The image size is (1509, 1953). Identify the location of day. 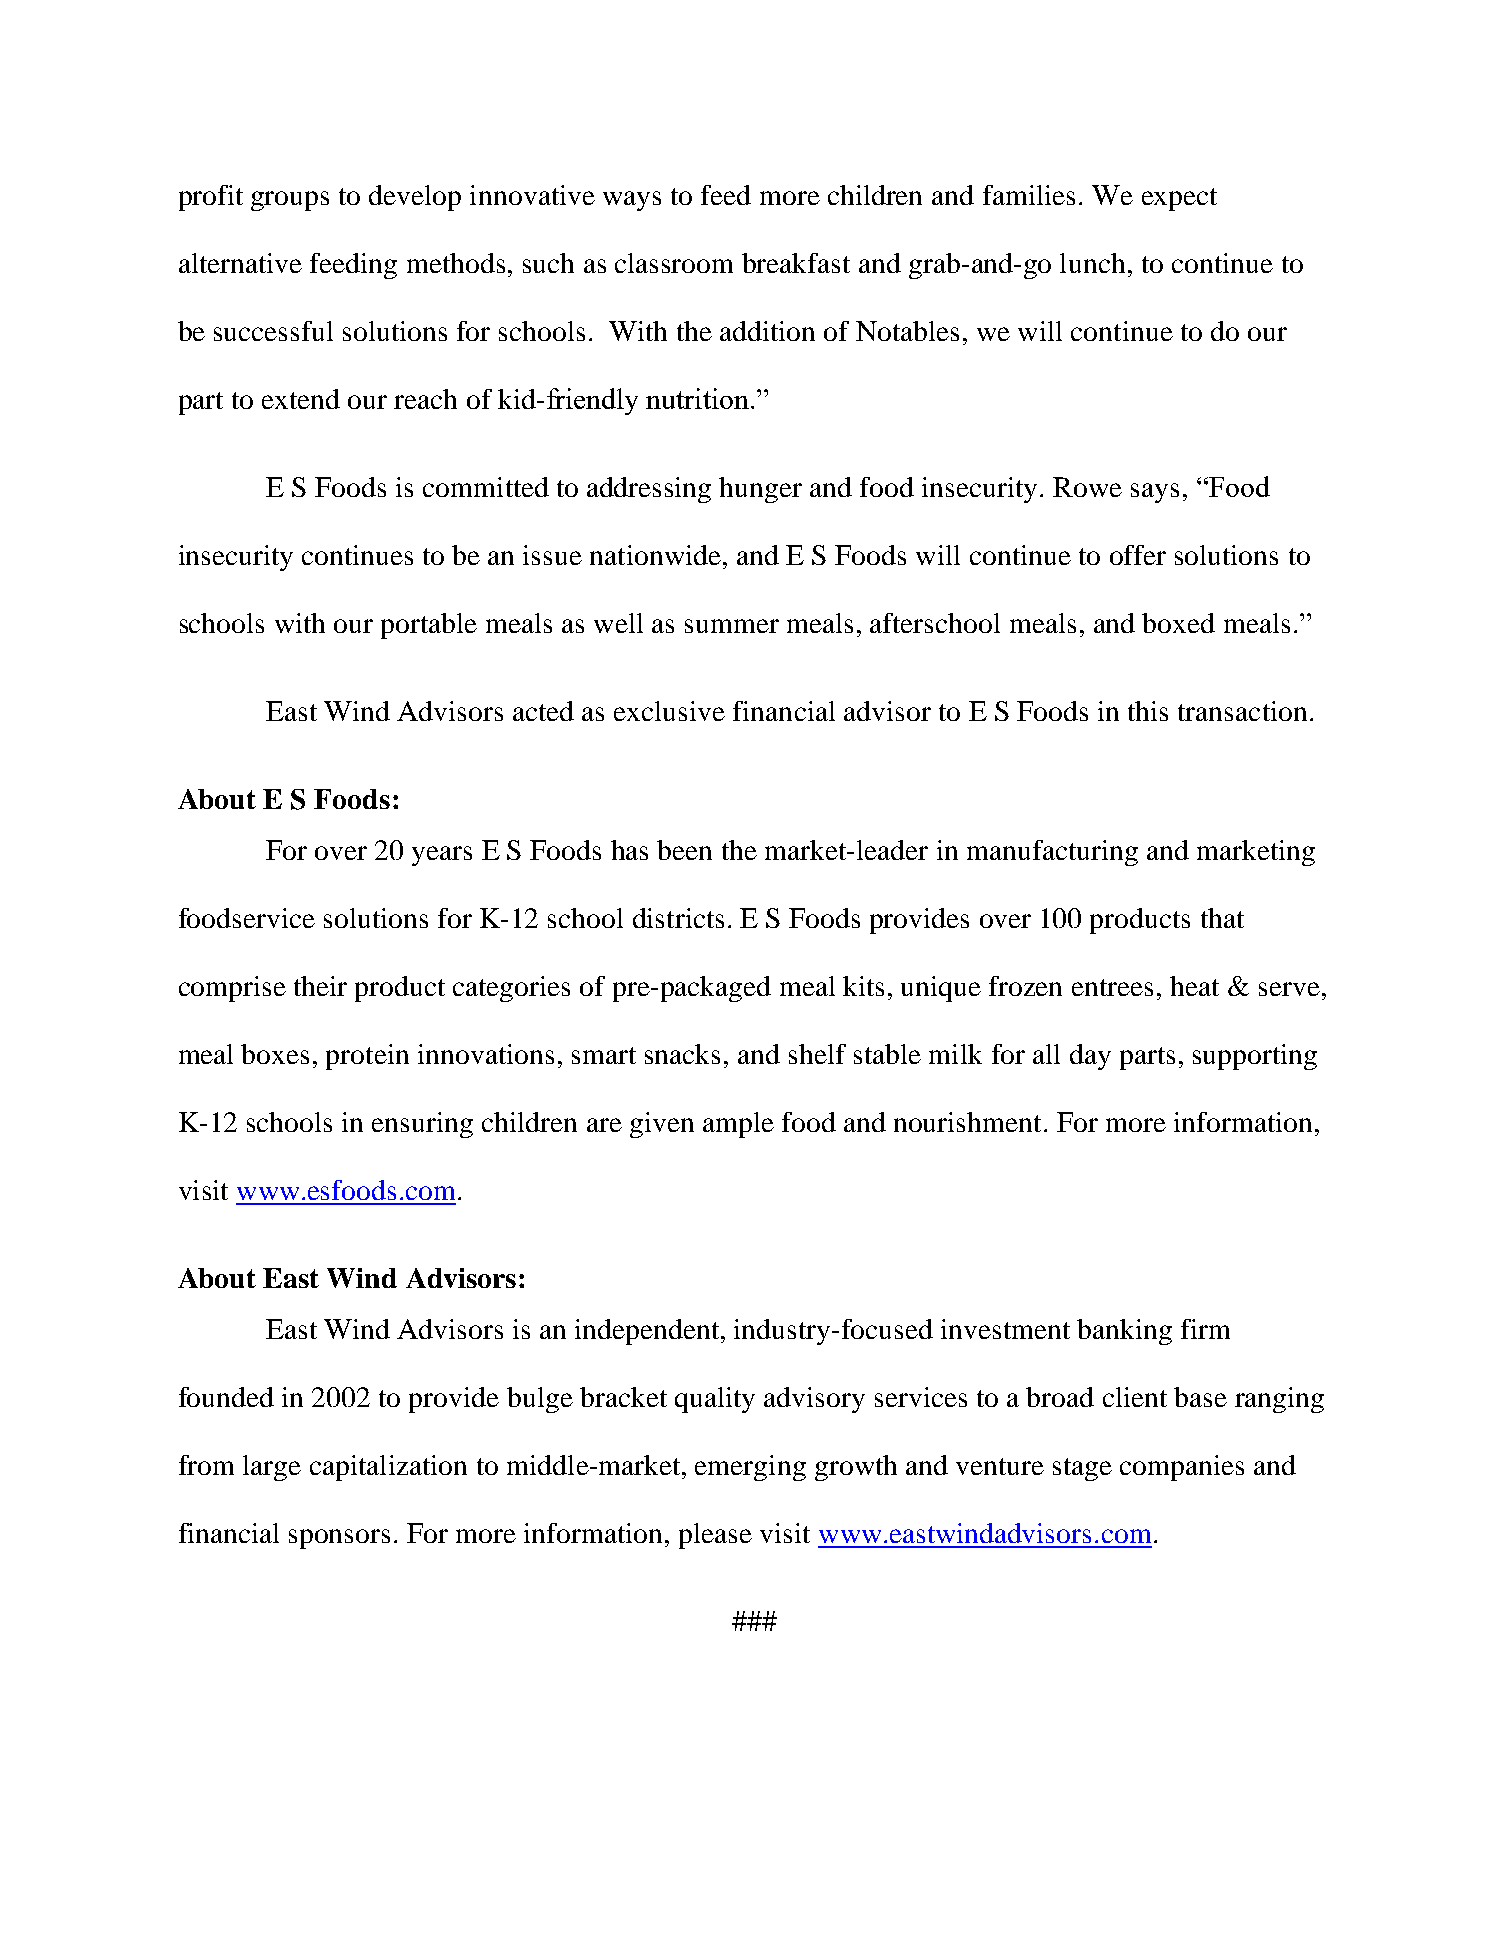
(1090, 1057).
